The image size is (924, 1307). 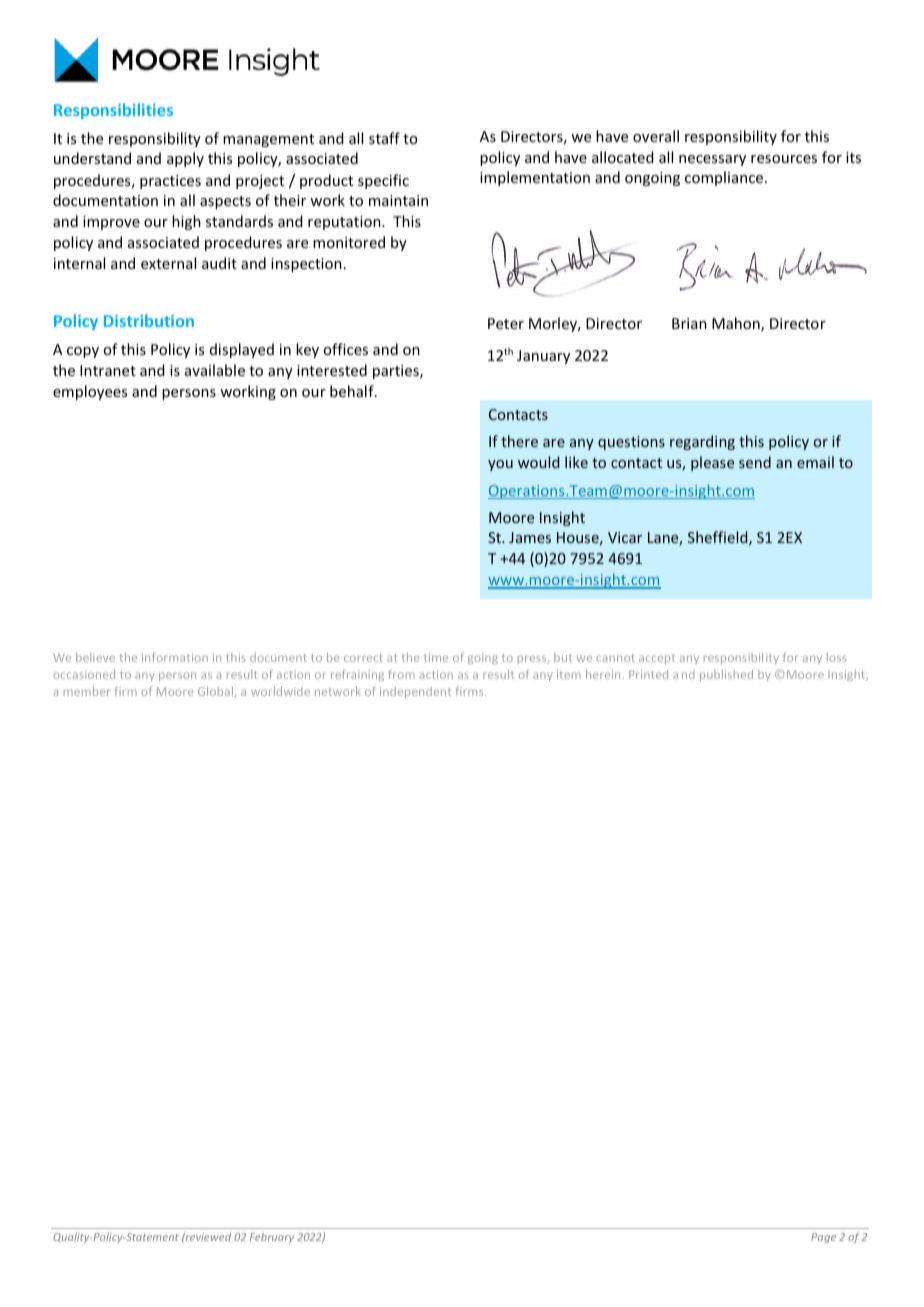 What do you see at coordinates (726, 675) in the image?
I see `published` at bounding box center [726, 675].
